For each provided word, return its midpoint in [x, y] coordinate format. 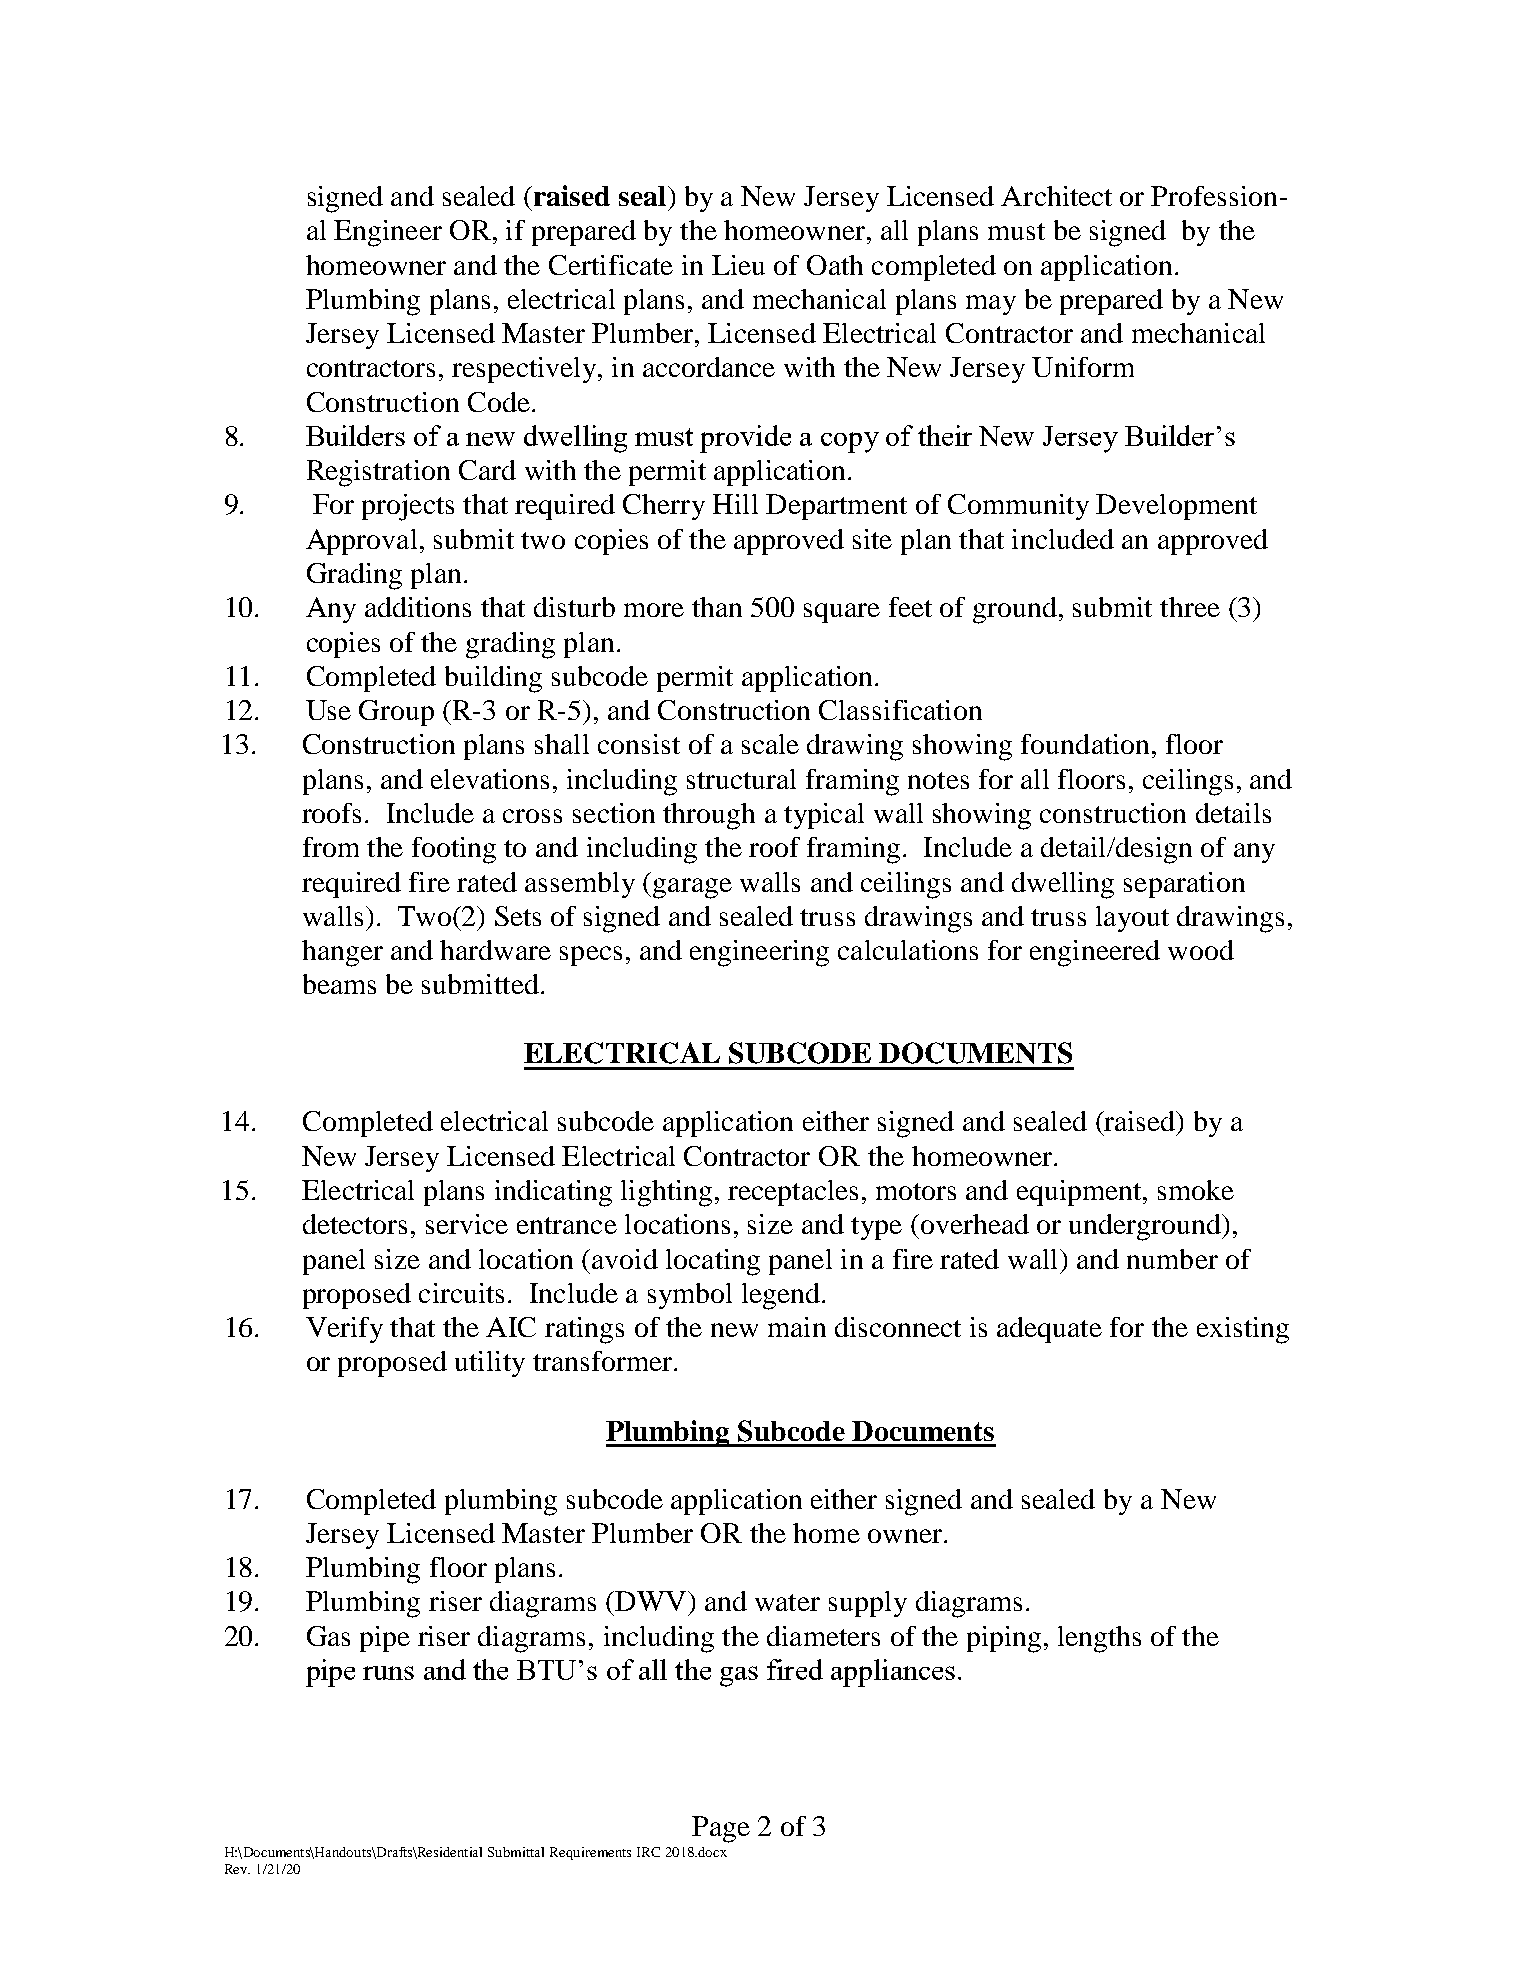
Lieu [738, 265]
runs [388, 1673]
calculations [908, 950]
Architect [1056, 196]
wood [1201, 950]
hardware [495, 950]
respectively [525, 370]
